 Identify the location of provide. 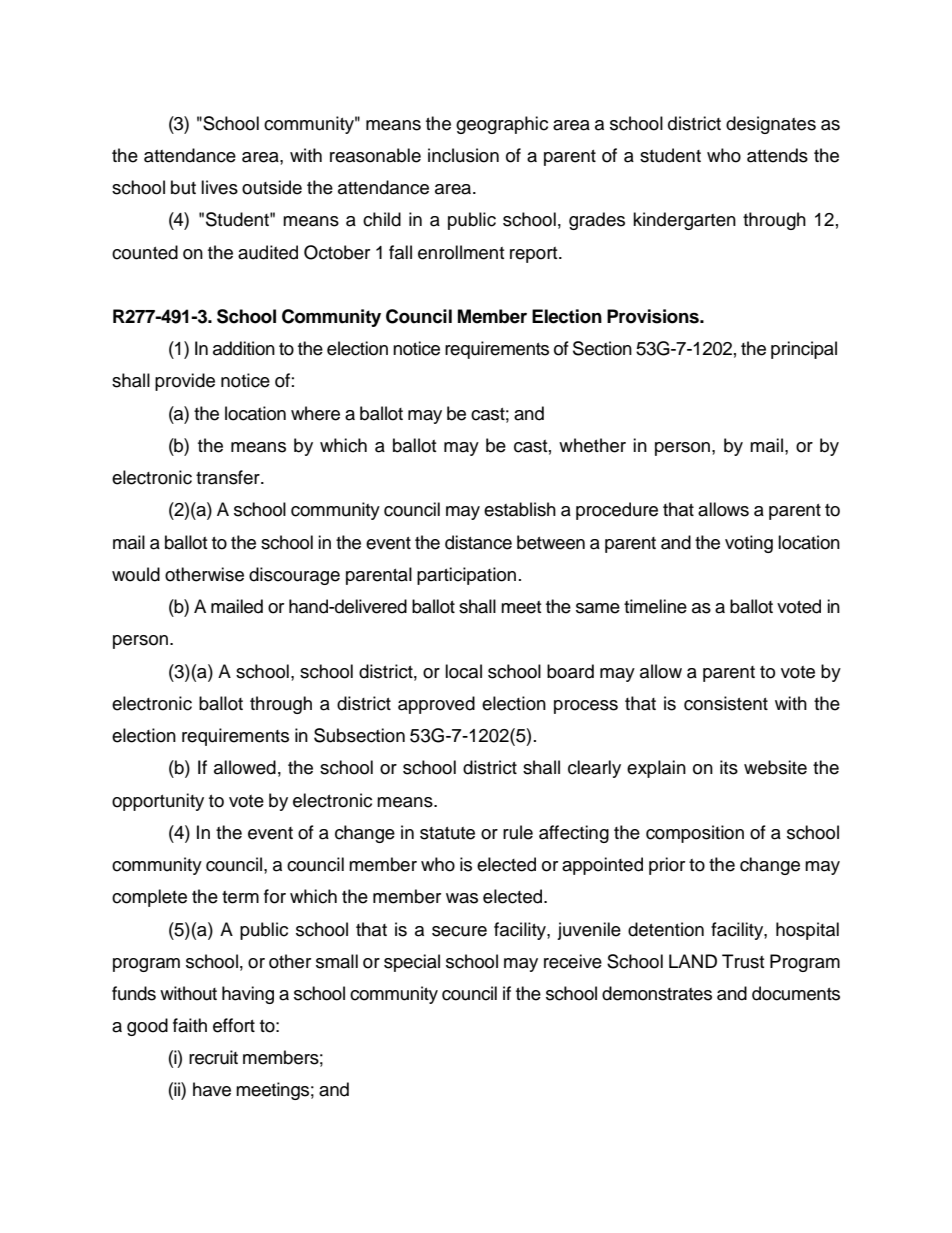
(185, 382).
